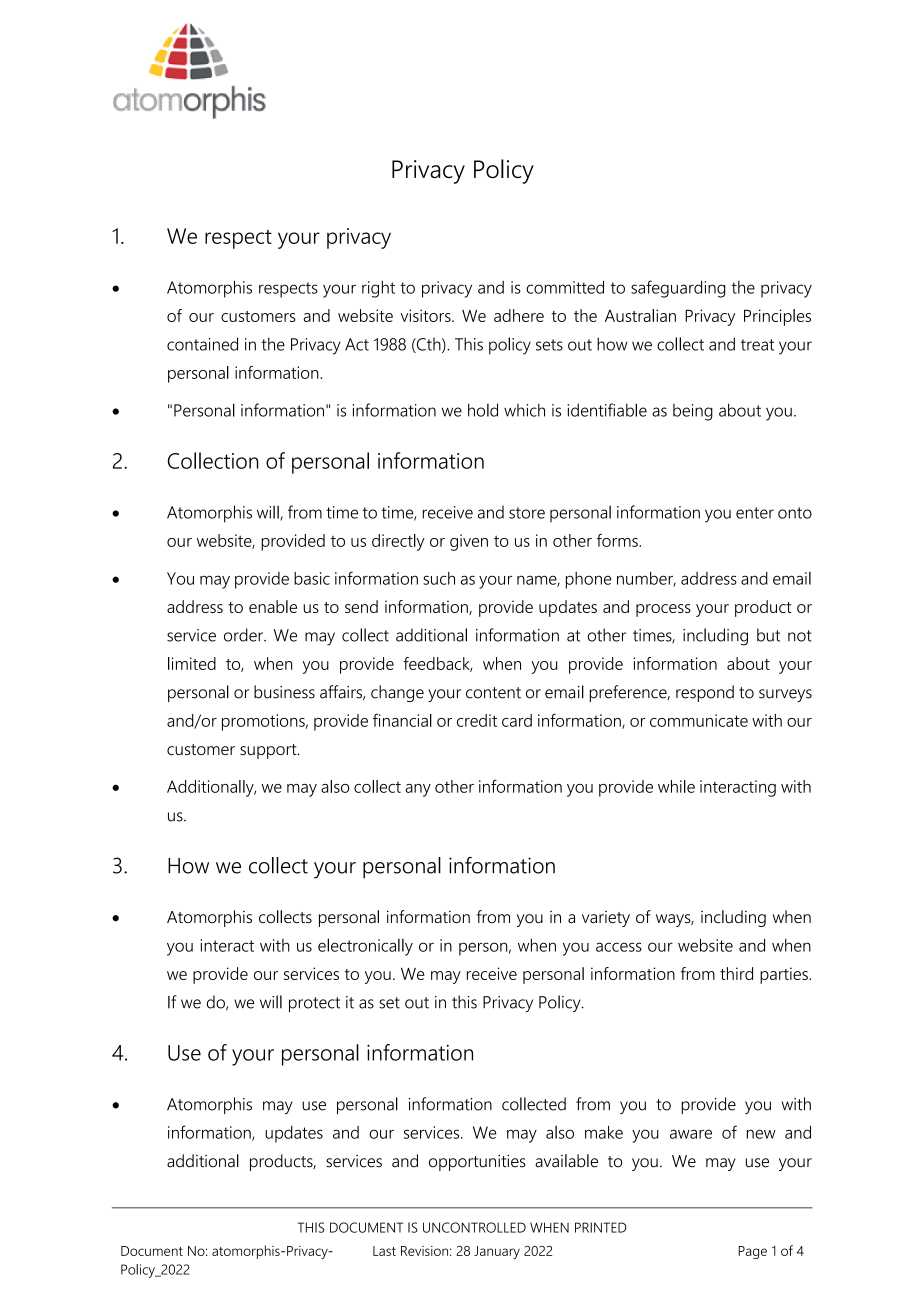  I want to click on variety, so click(606, 919).
